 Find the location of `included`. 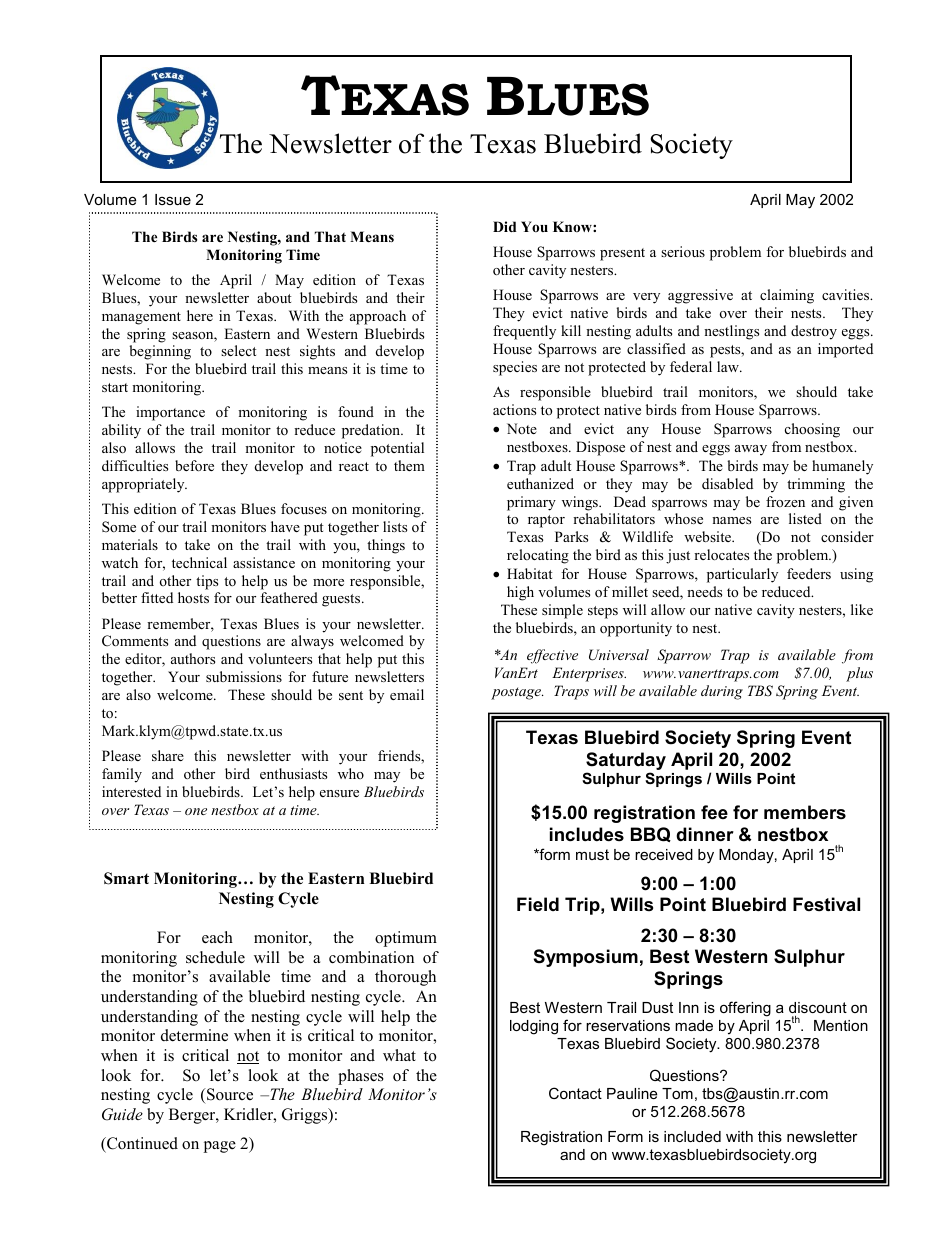

included is located at coordinates (692, 1136).
